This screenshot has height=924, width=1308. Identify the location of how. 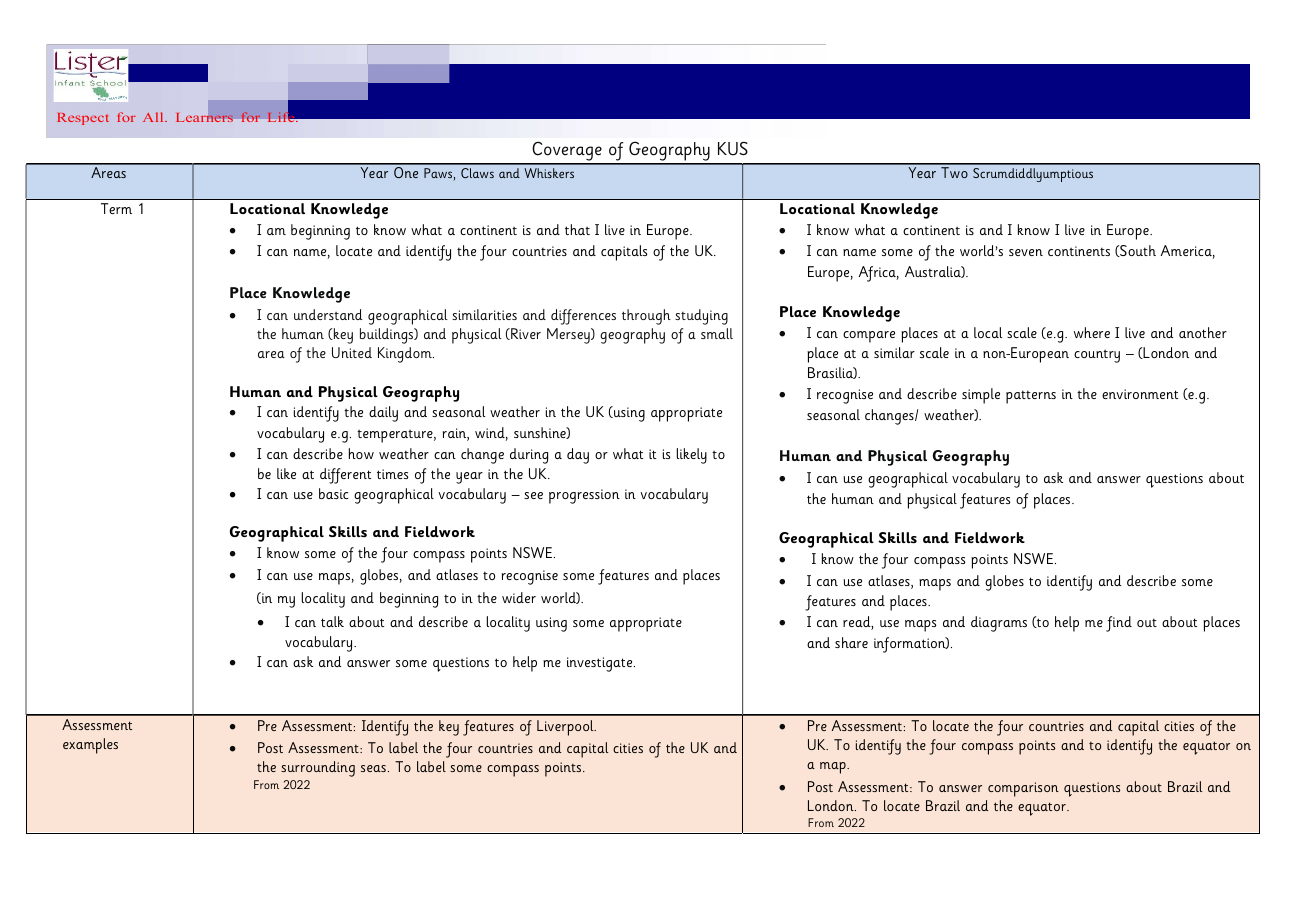
(361, 453).
